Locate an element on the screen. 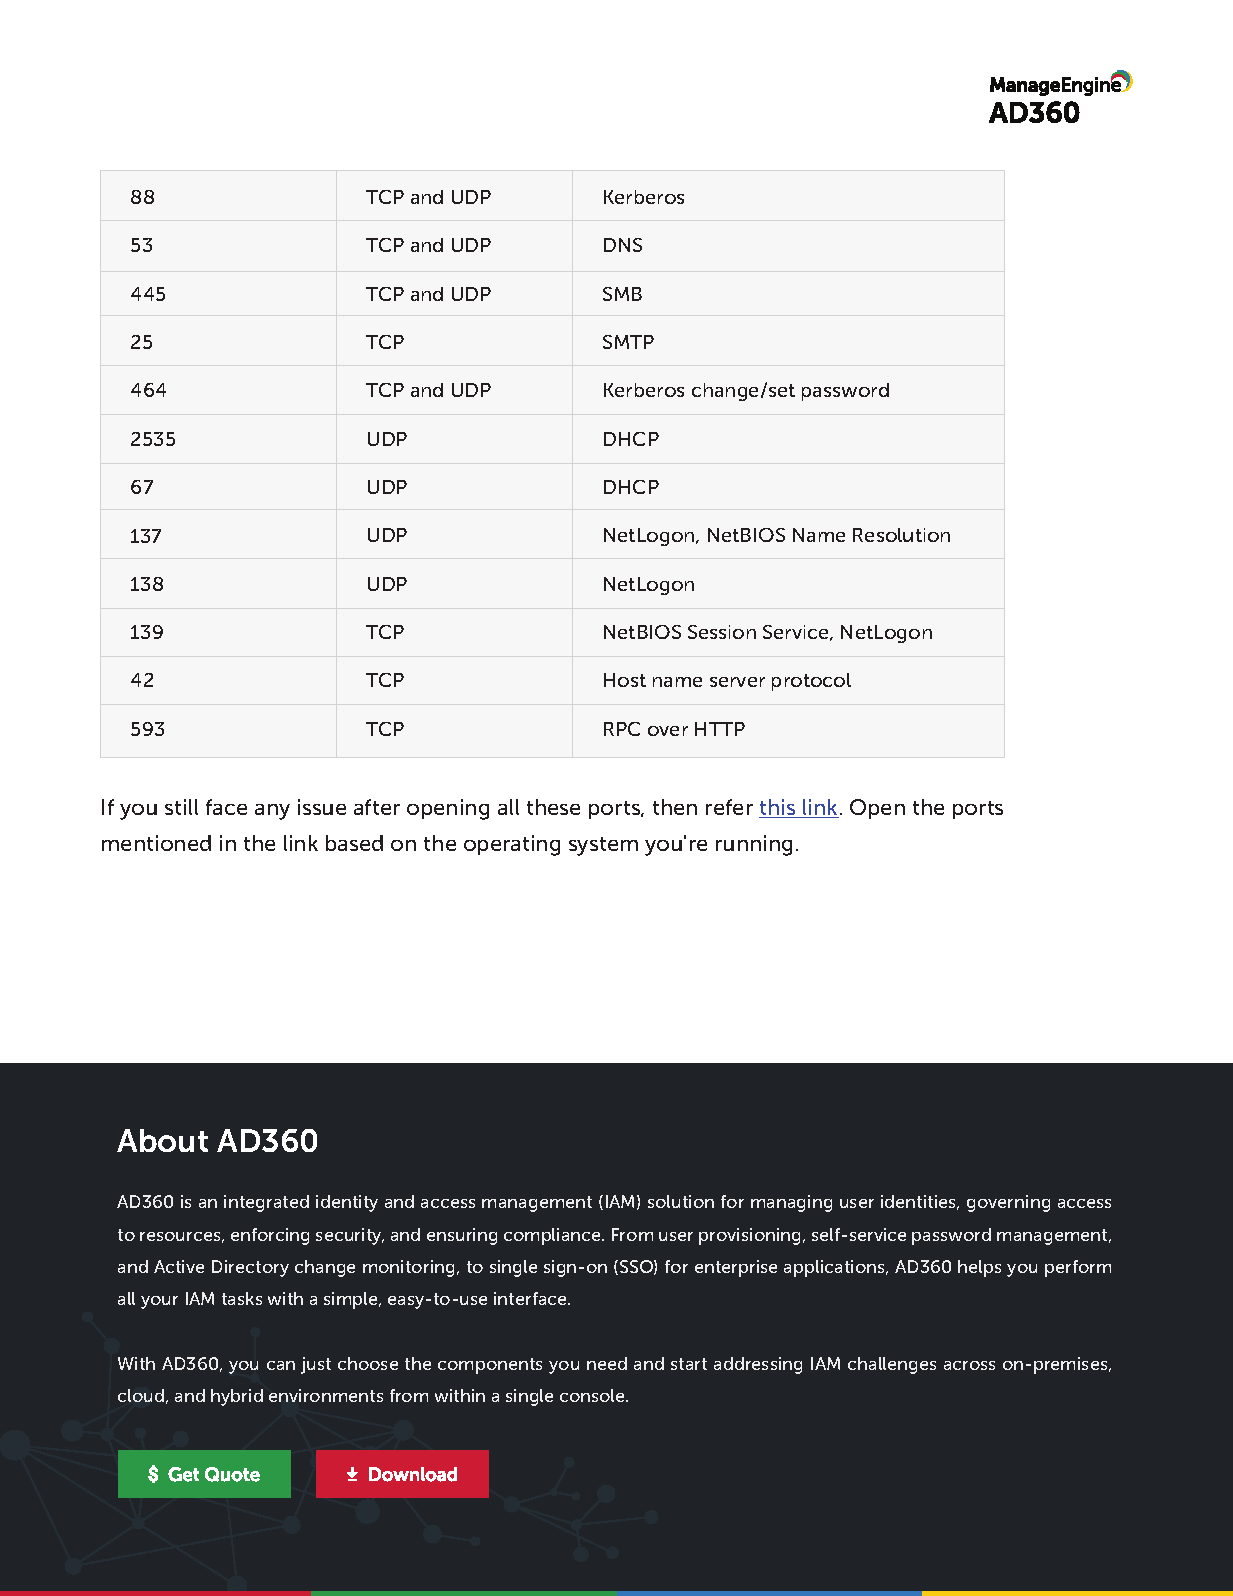  DNS is located at coordinates (623, 245).
